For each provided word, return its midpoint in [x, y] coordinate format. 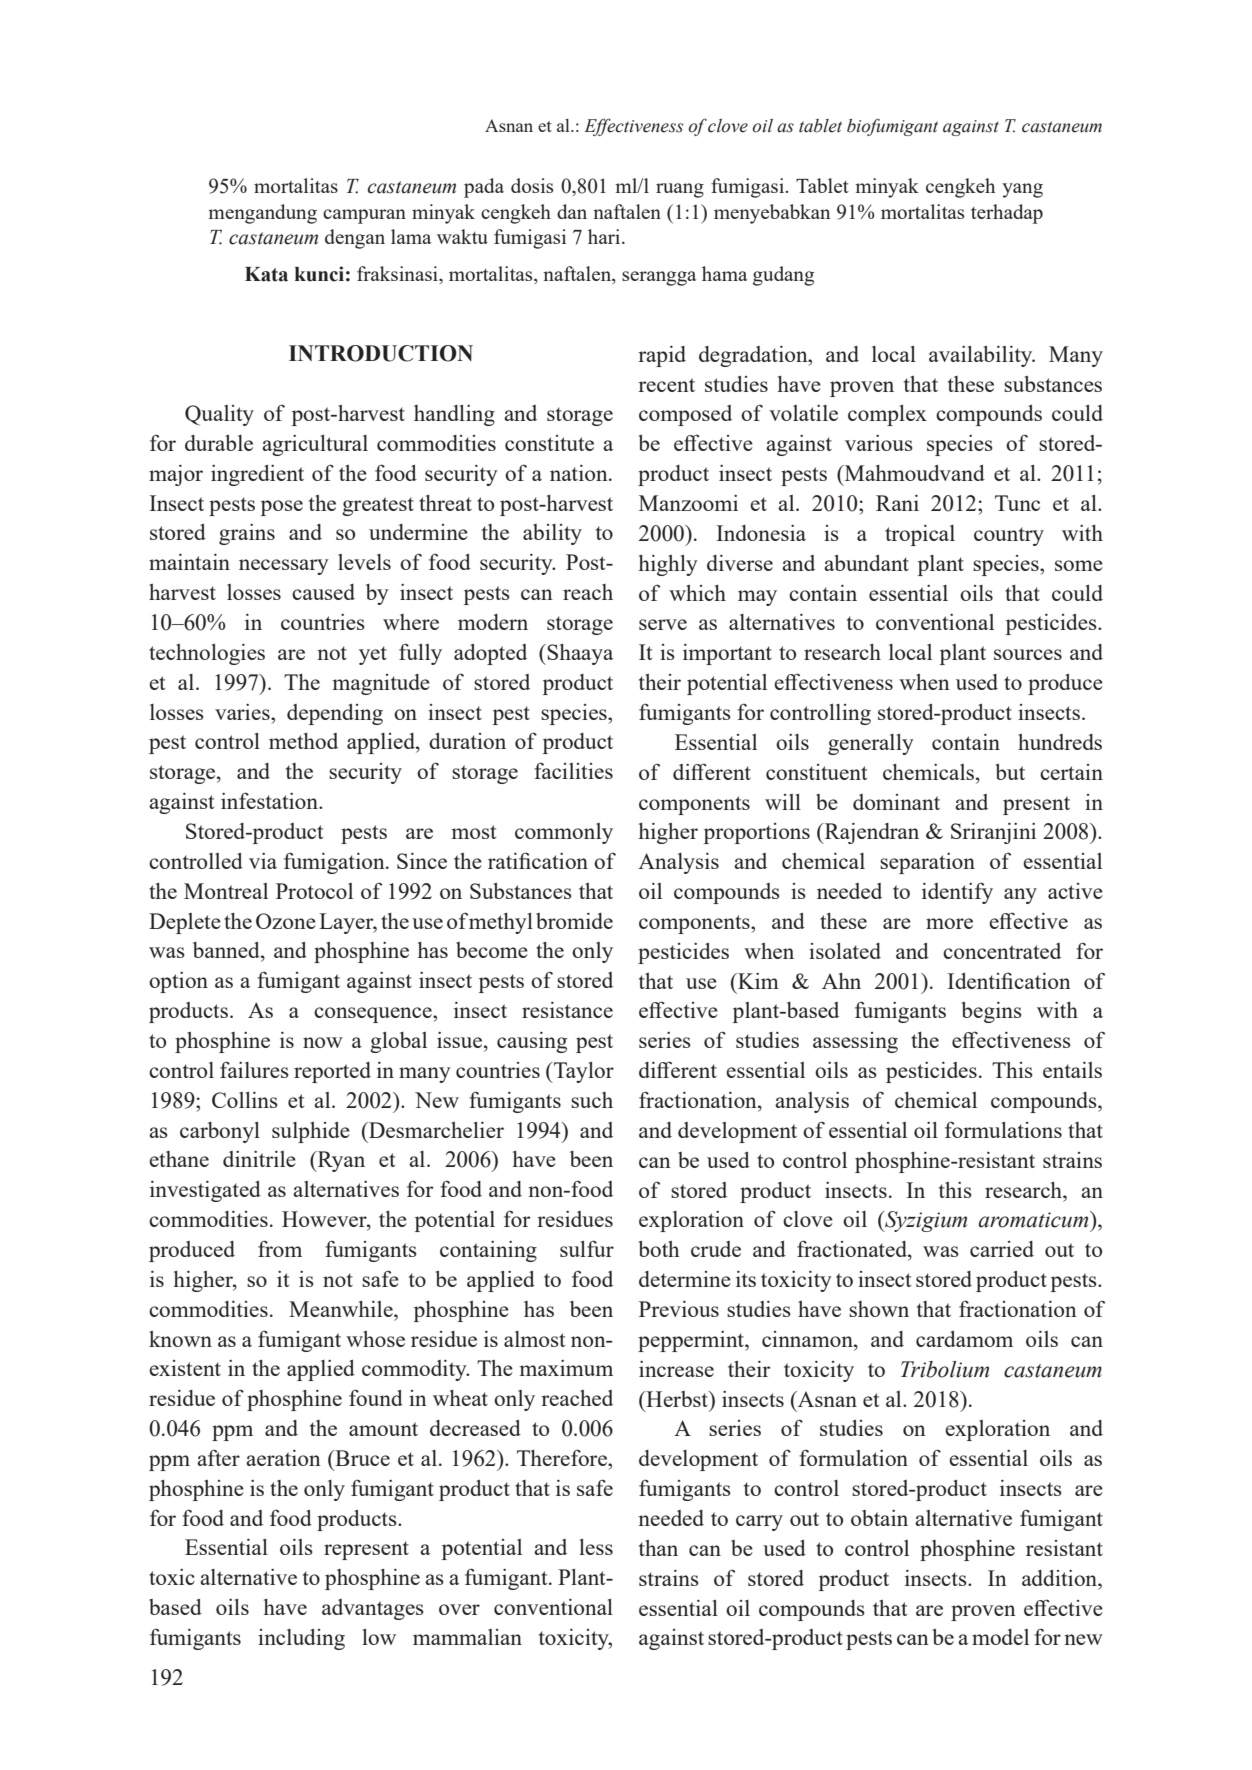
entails [1072, 1070]
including [301, 1639]
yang [1022, 190]
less [596, 1547]
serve [663, 624]
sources [1028, 654]
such [592, 1100]
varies [243, 712]
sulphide [311, 1132]
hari [605, 236]
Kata [266, 274]
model [1000, 1637]
